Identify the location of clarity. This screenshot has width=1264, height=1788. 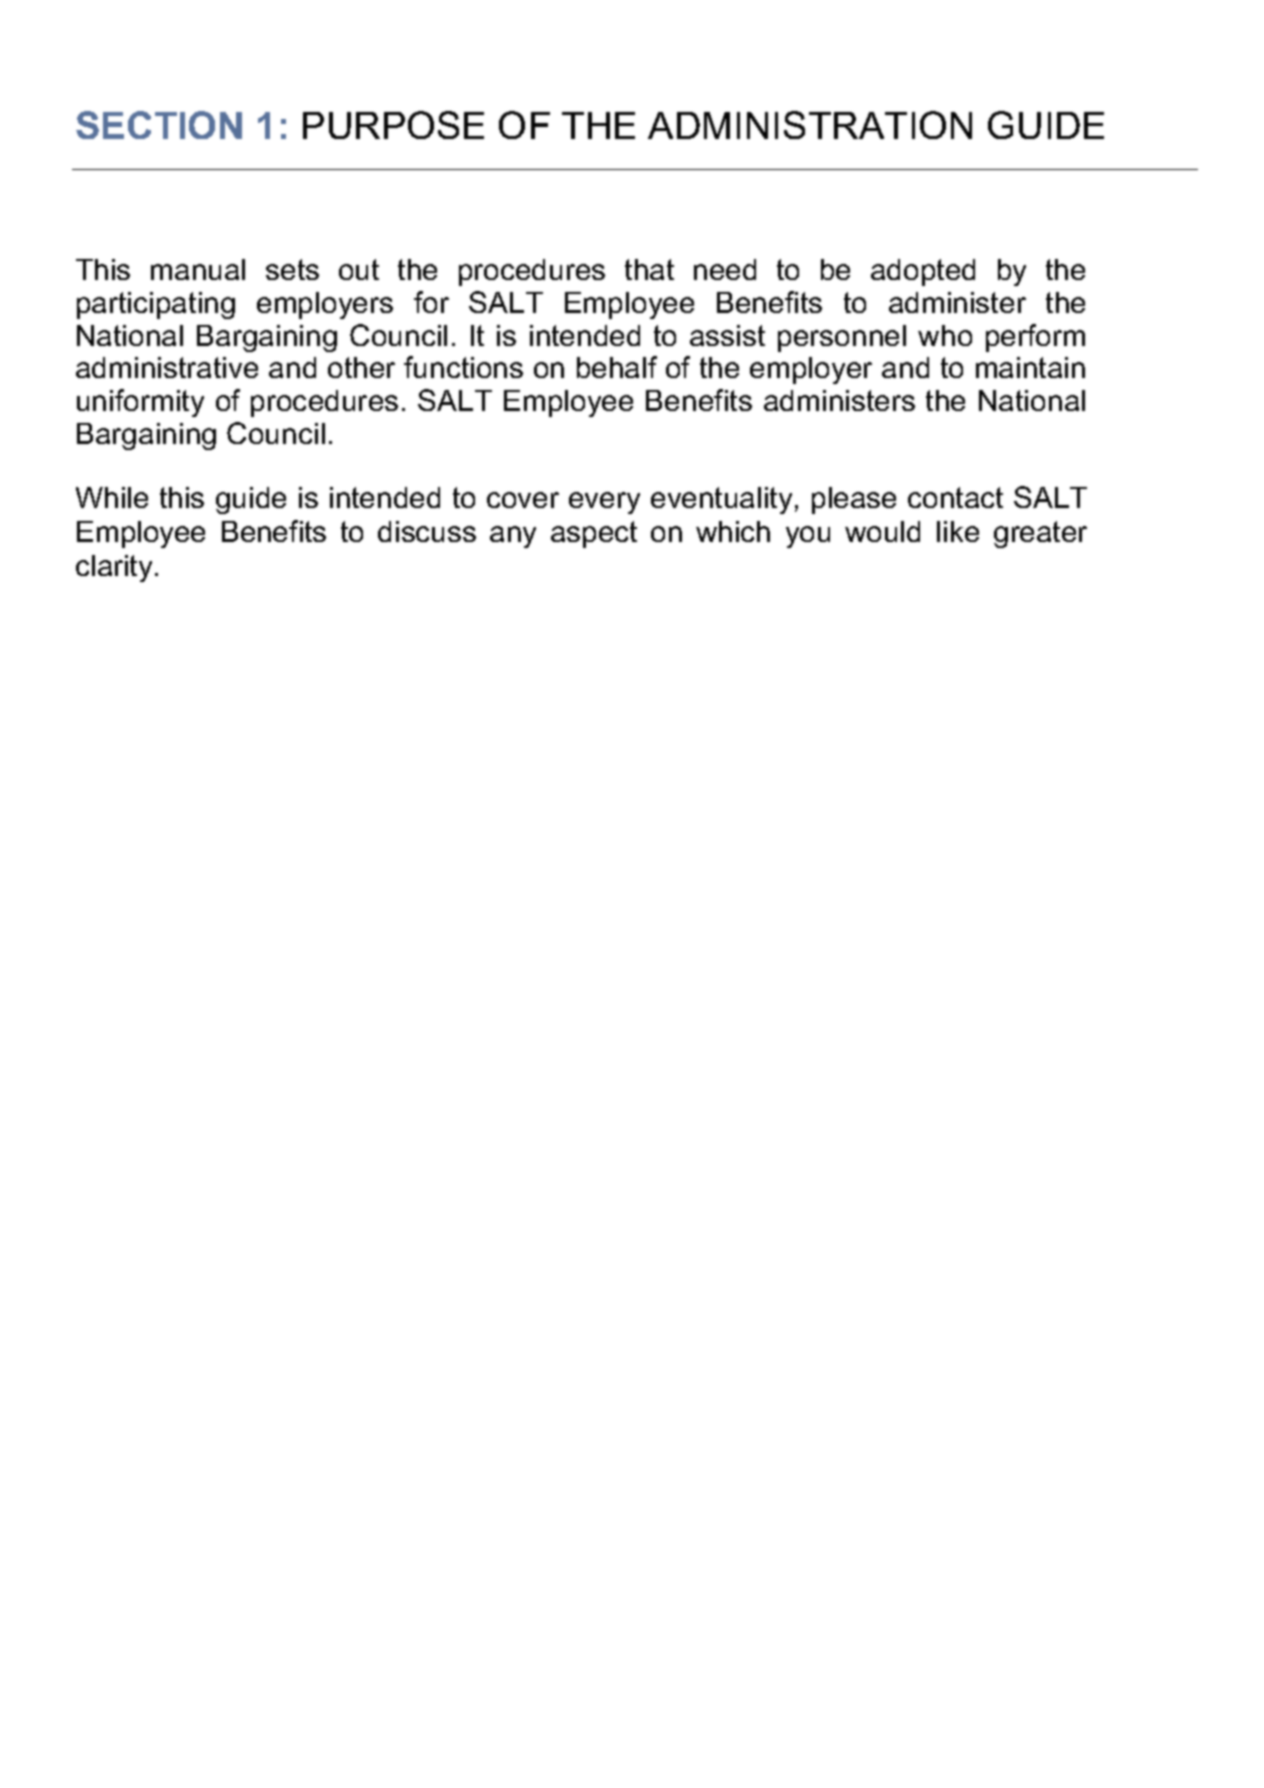
(114, 568).
